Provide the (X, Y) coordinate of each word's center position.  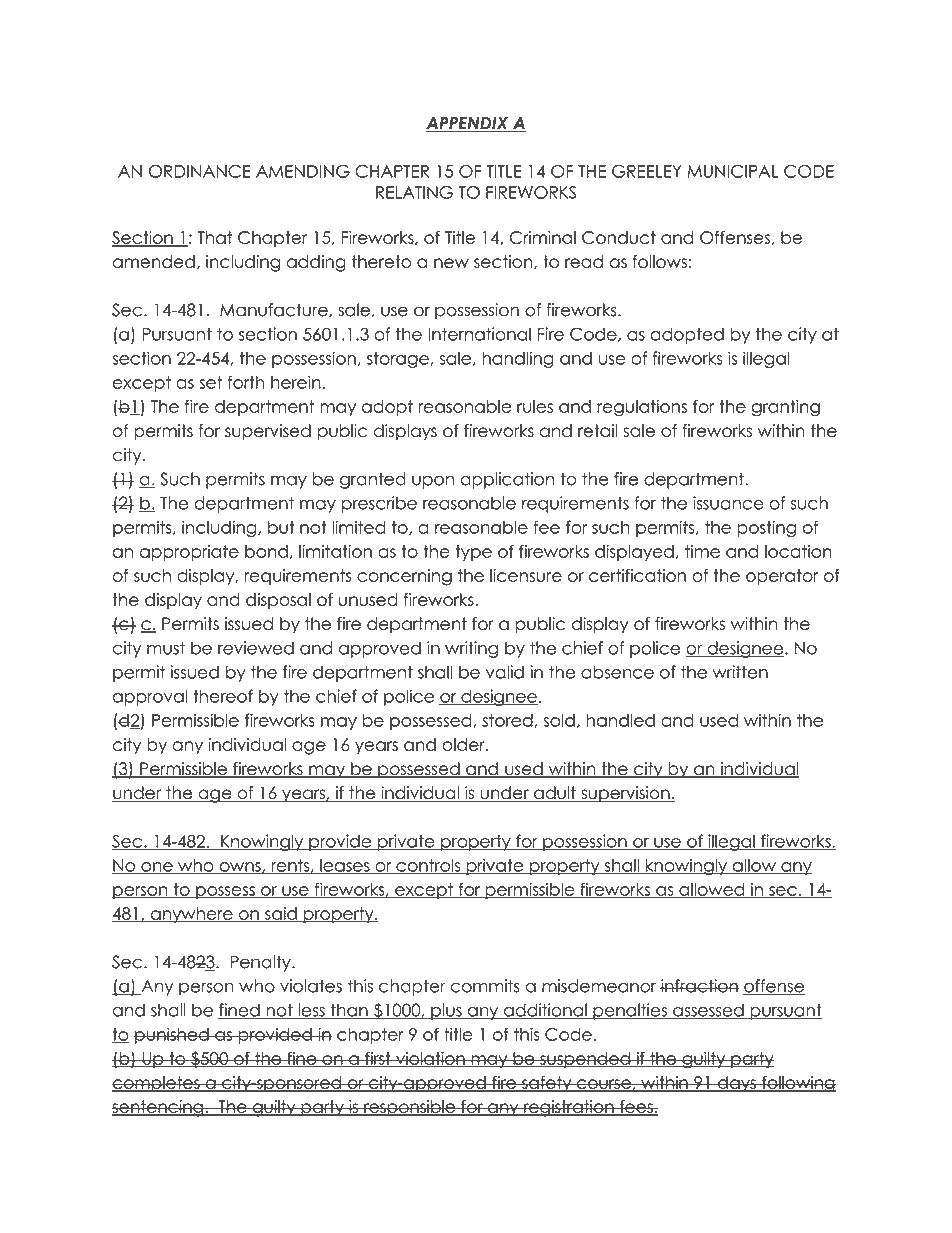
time (702, 551)
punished (172, 1035)
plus (446, 1011)
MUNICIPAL (733, 171)
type (473, 553)
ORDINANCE (200, 171)
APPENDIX (468, 124)
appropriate (189, 553)
